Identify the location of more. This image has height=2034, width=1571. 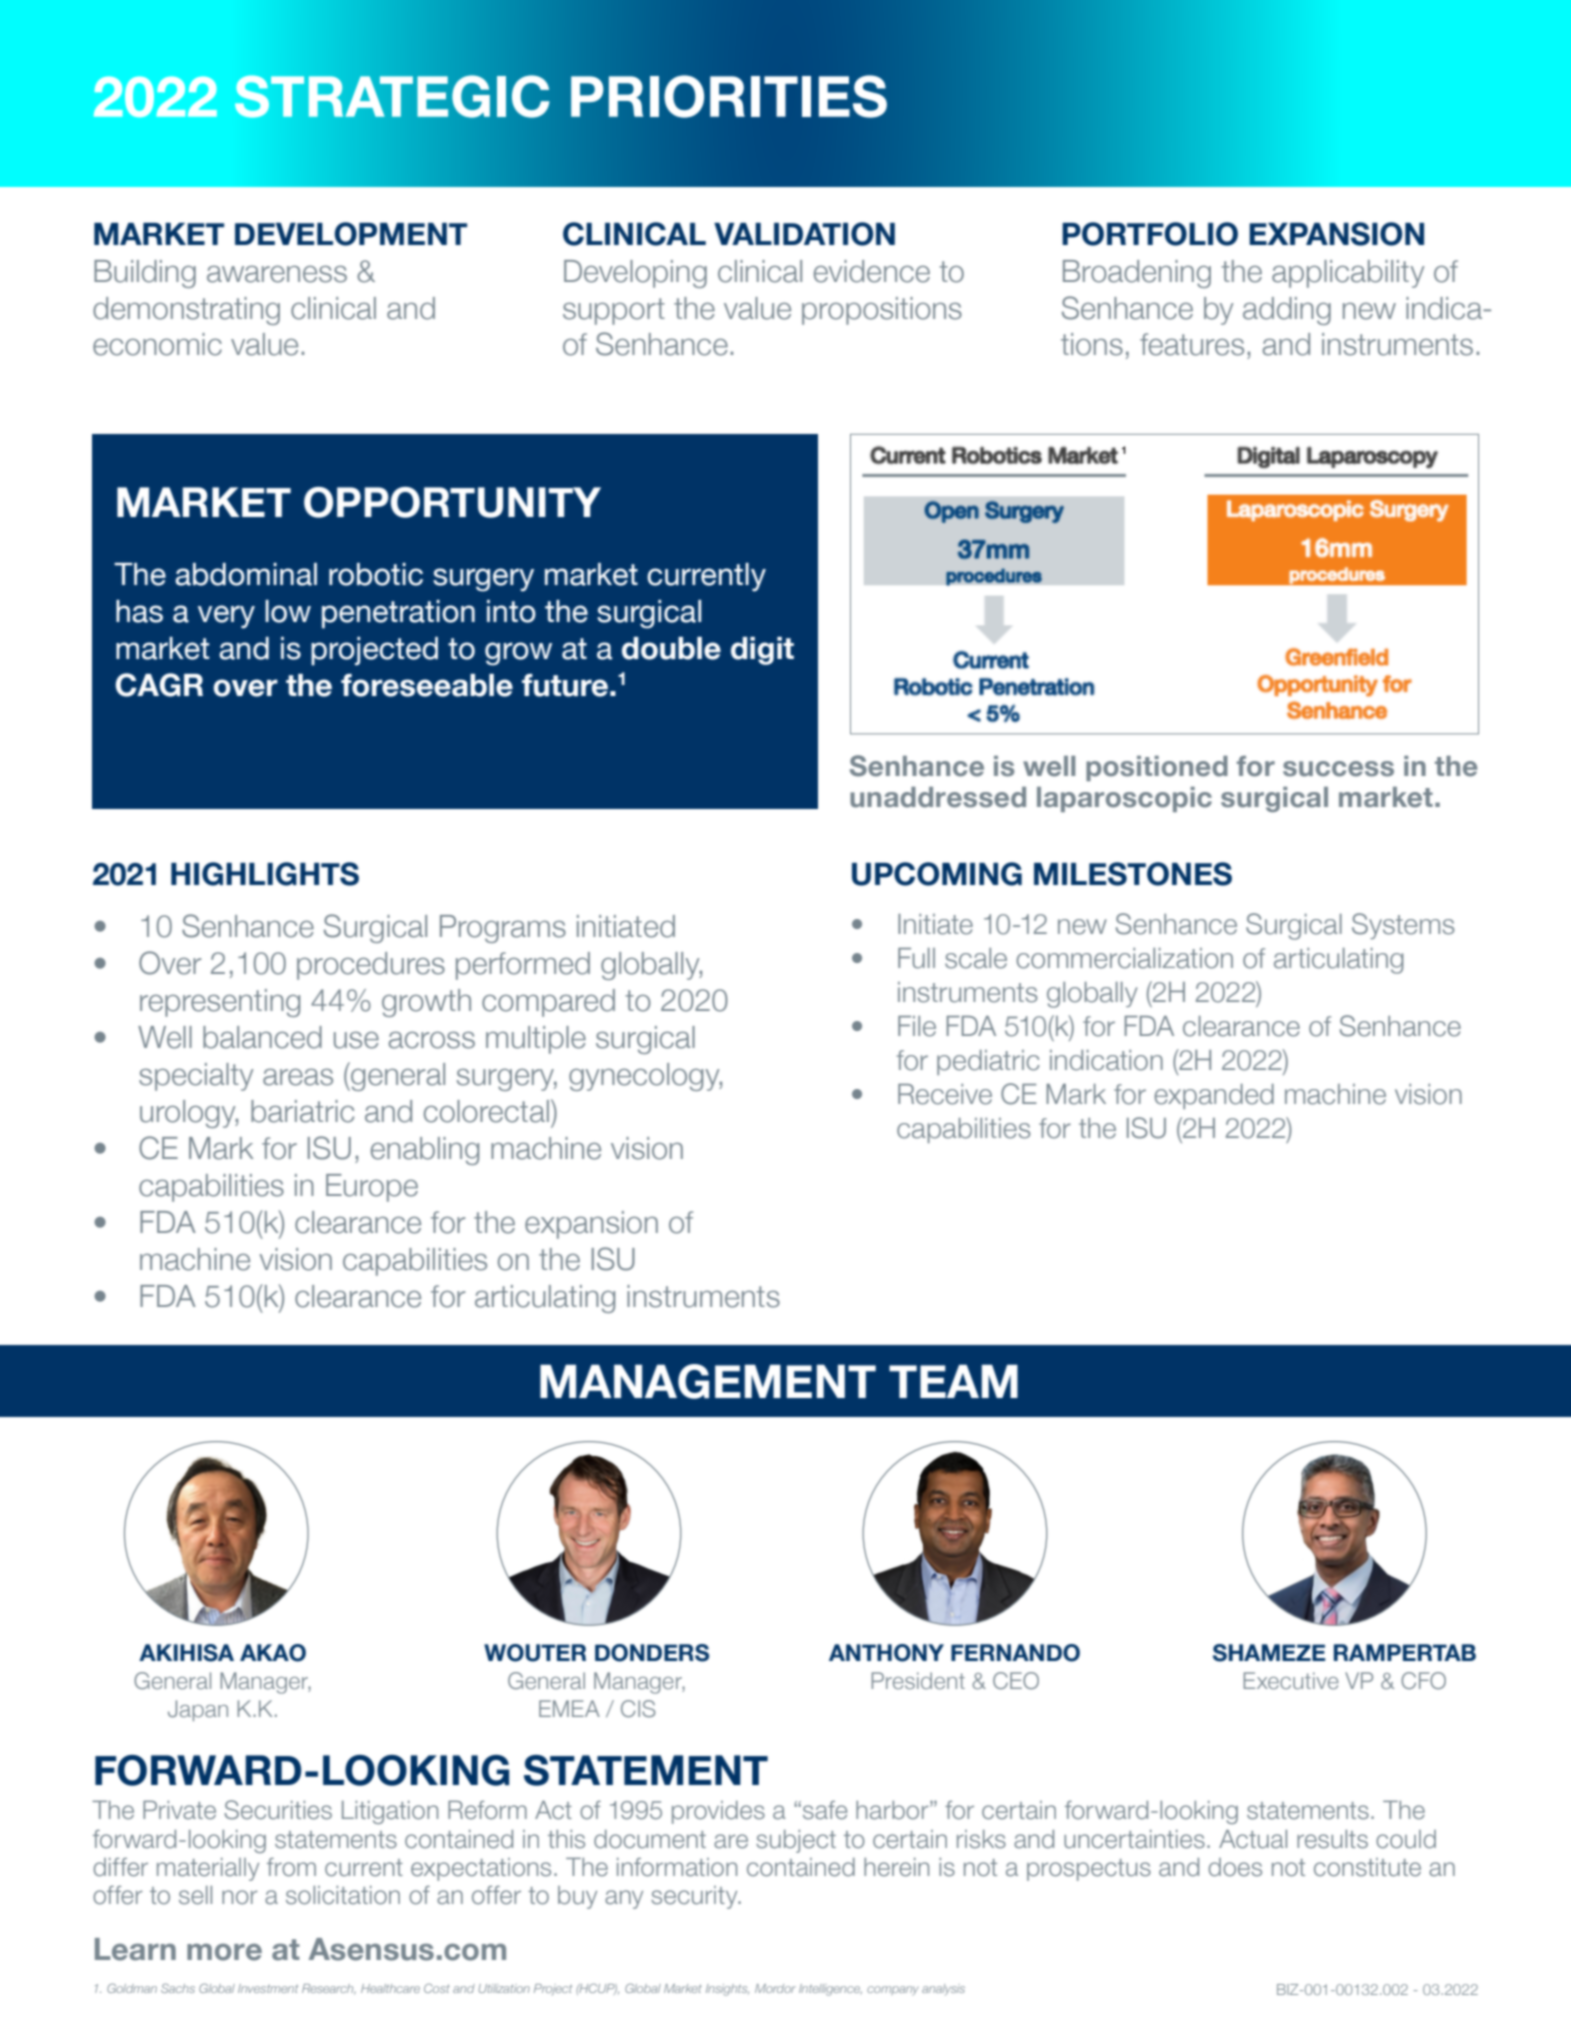
(224, 1952).
